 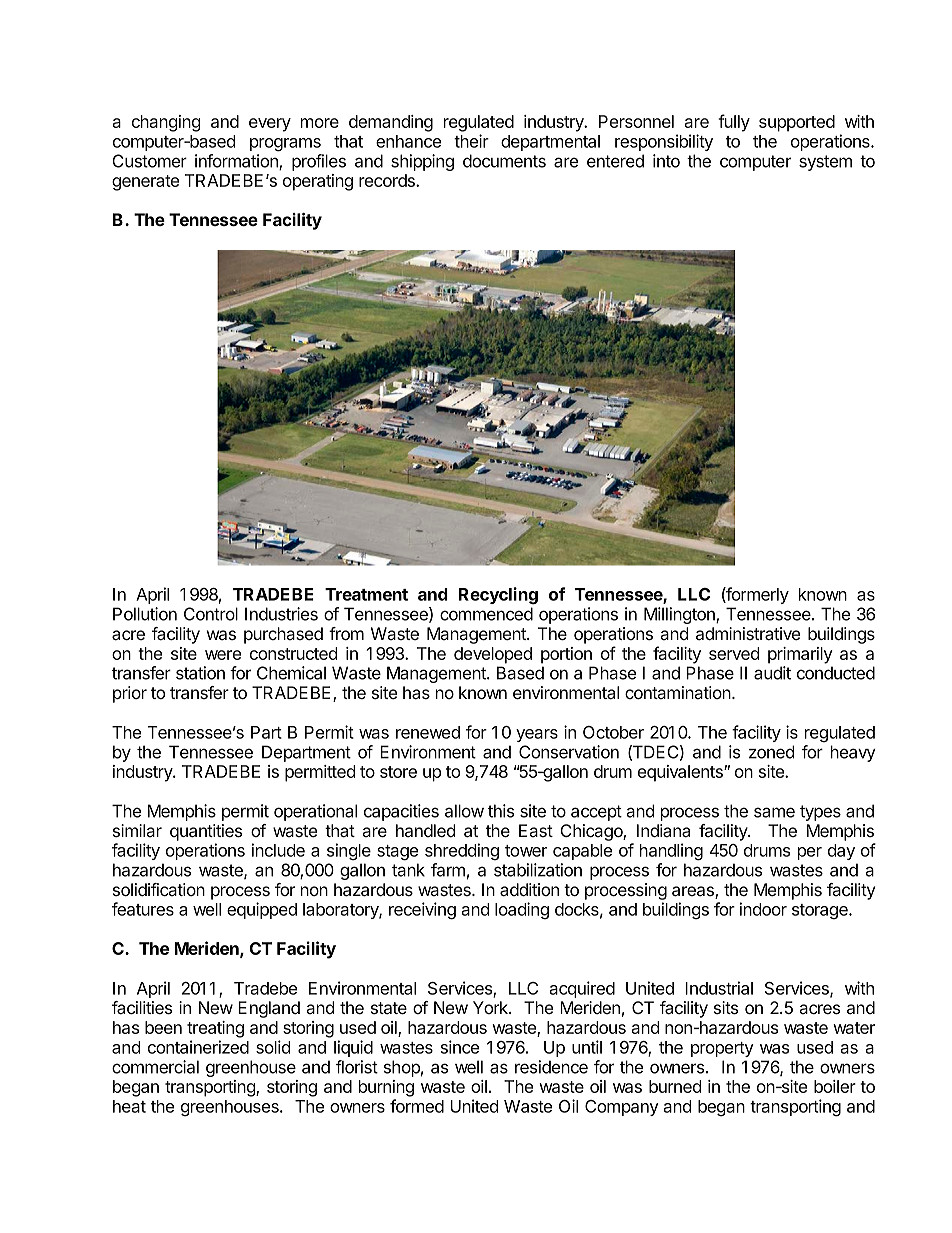 What do you see at coordinates (198, 1047) in the screenshot?
I see `containerized` at bounding box center [198, 1047].
